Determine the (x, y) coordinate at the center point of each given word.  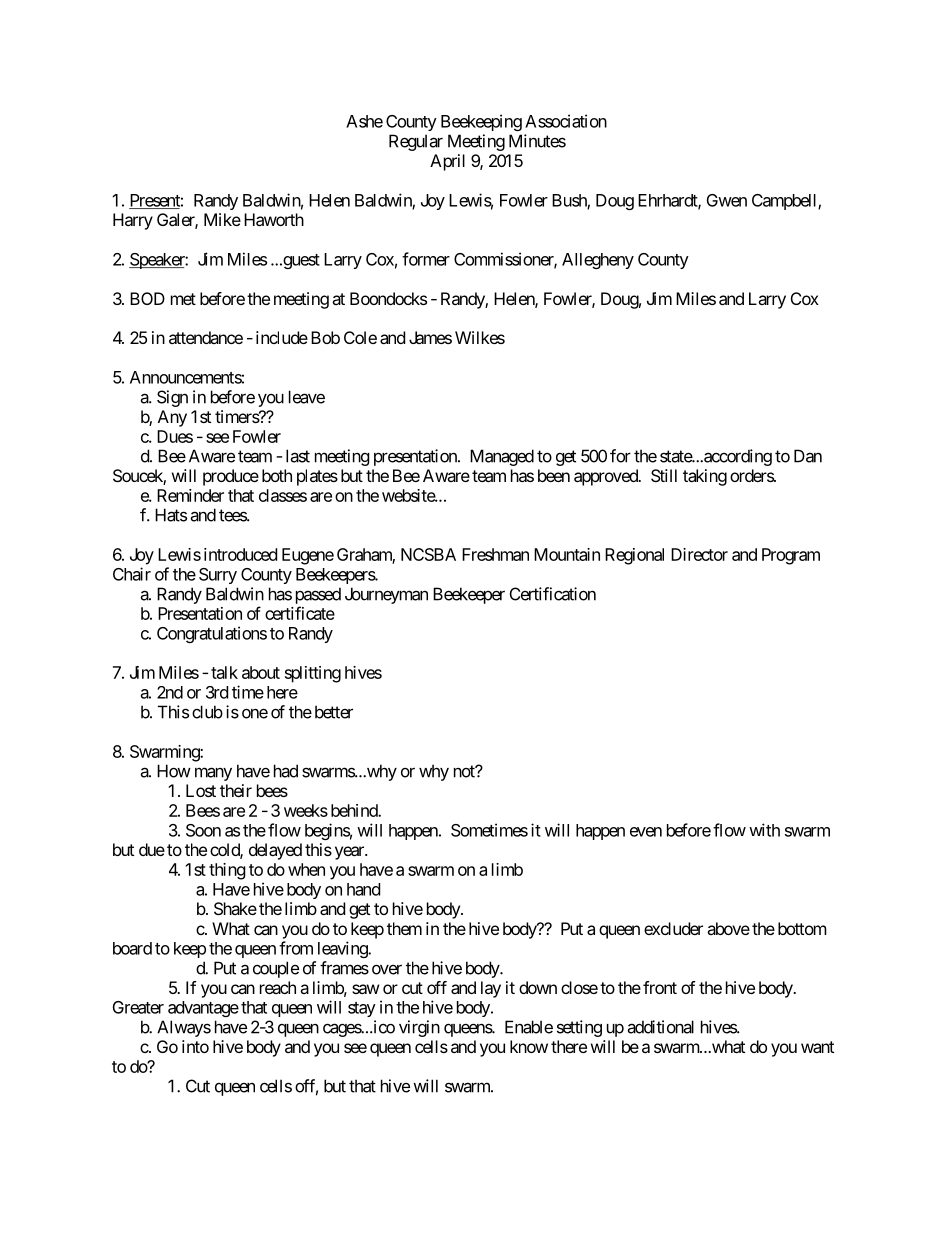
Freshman (495, 554)
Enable (529, 1027)
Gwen (727, 200)
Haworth (274, 219)
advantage (203, 1009)
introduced (240, 554)
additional (660, 1027)
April (447, 162)
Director (699, 554)
